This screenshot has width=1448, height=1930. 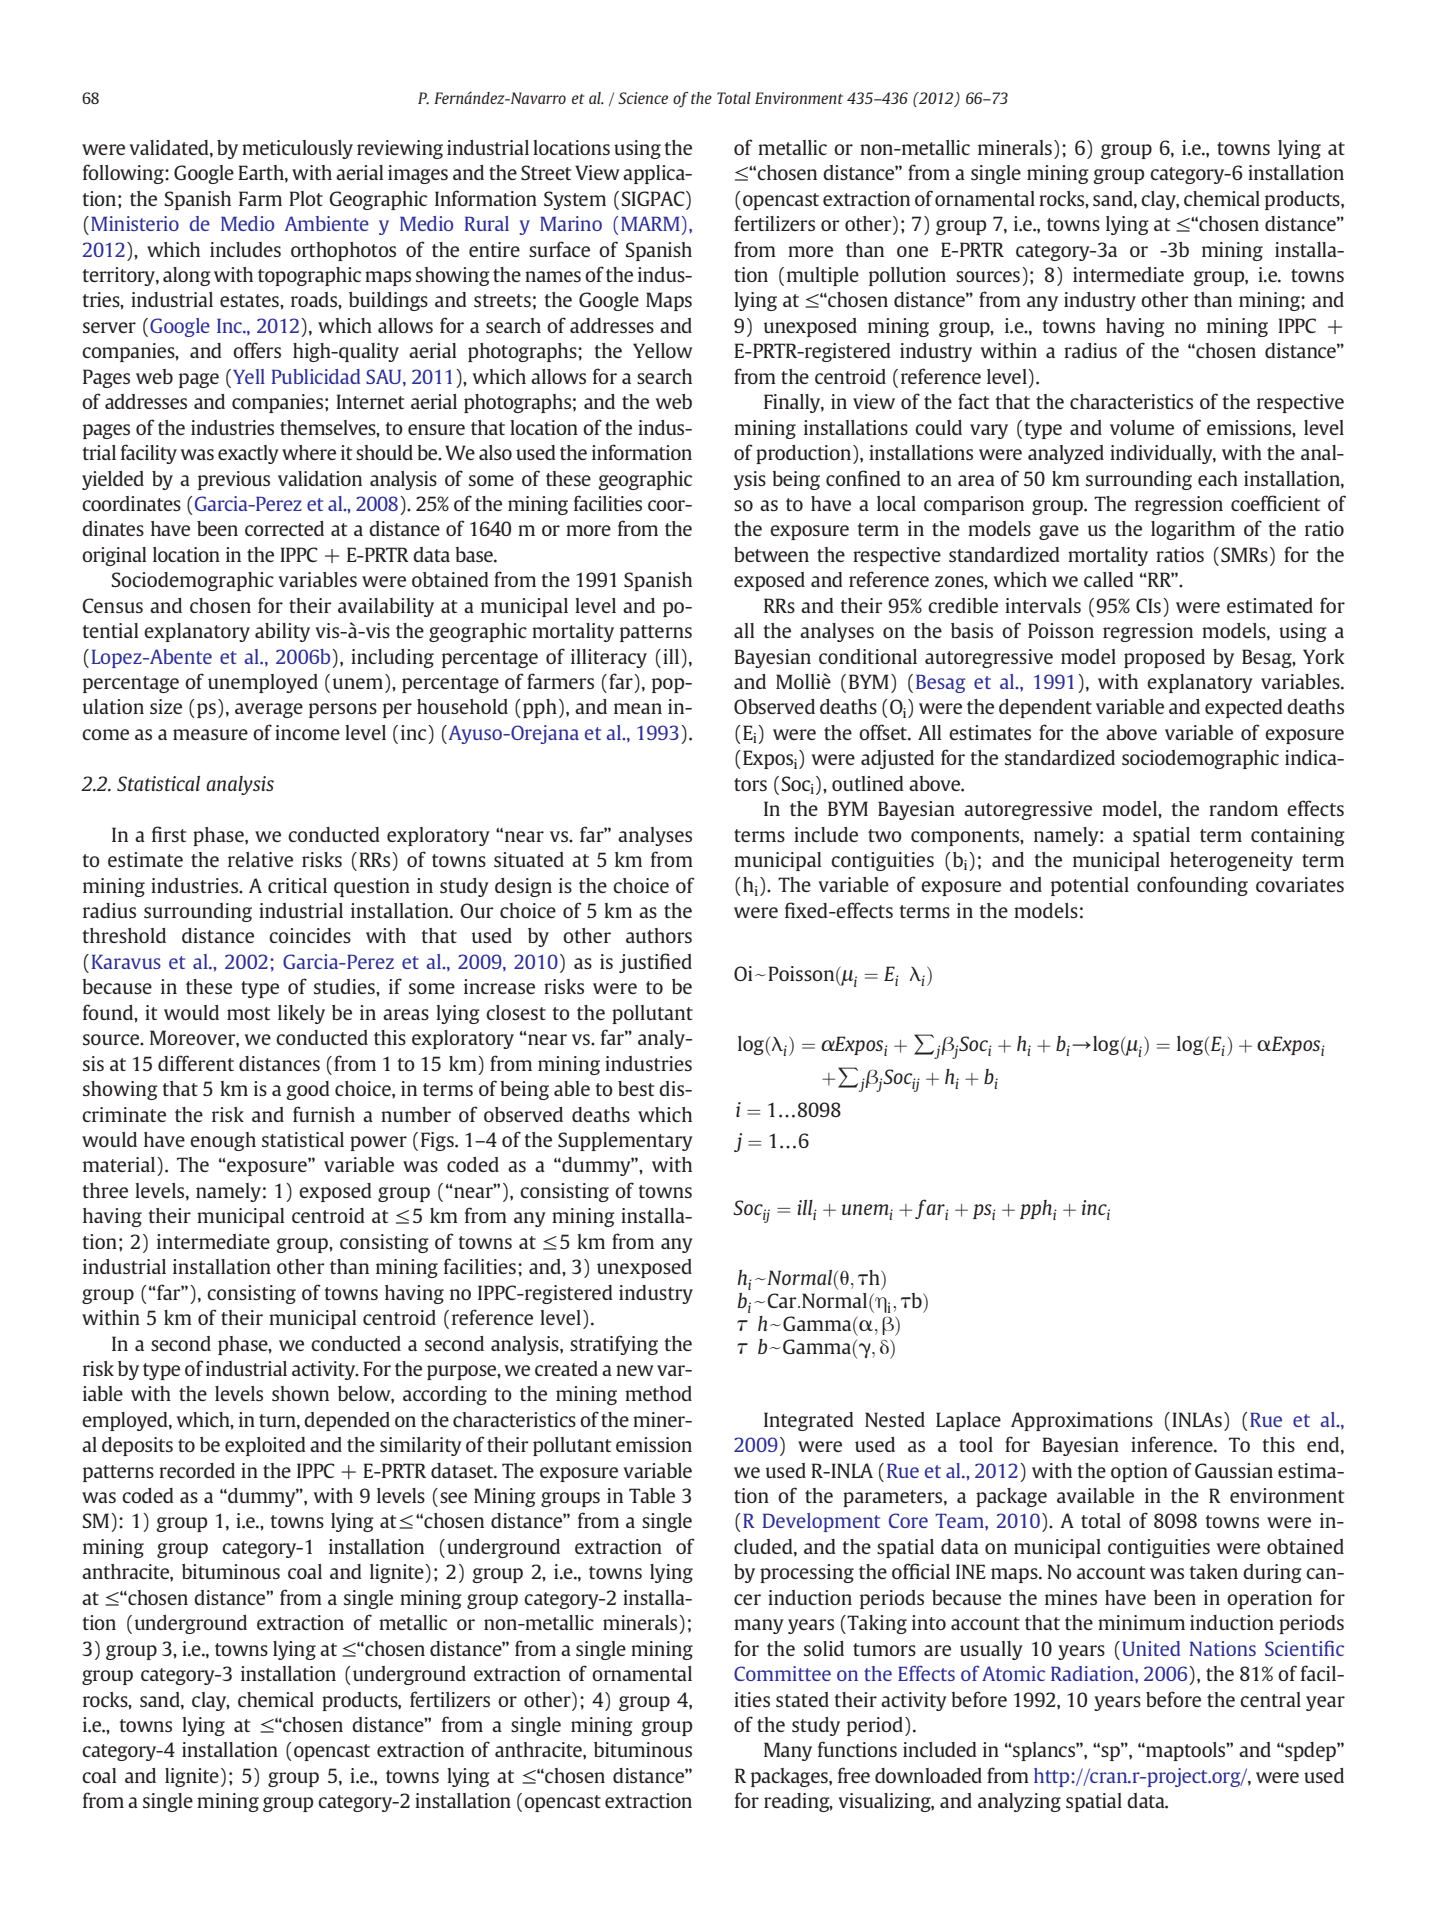 What do you see at coordinates (643, 98) in the screenshot?
I see `Science` at bounding box center [643, 98].
